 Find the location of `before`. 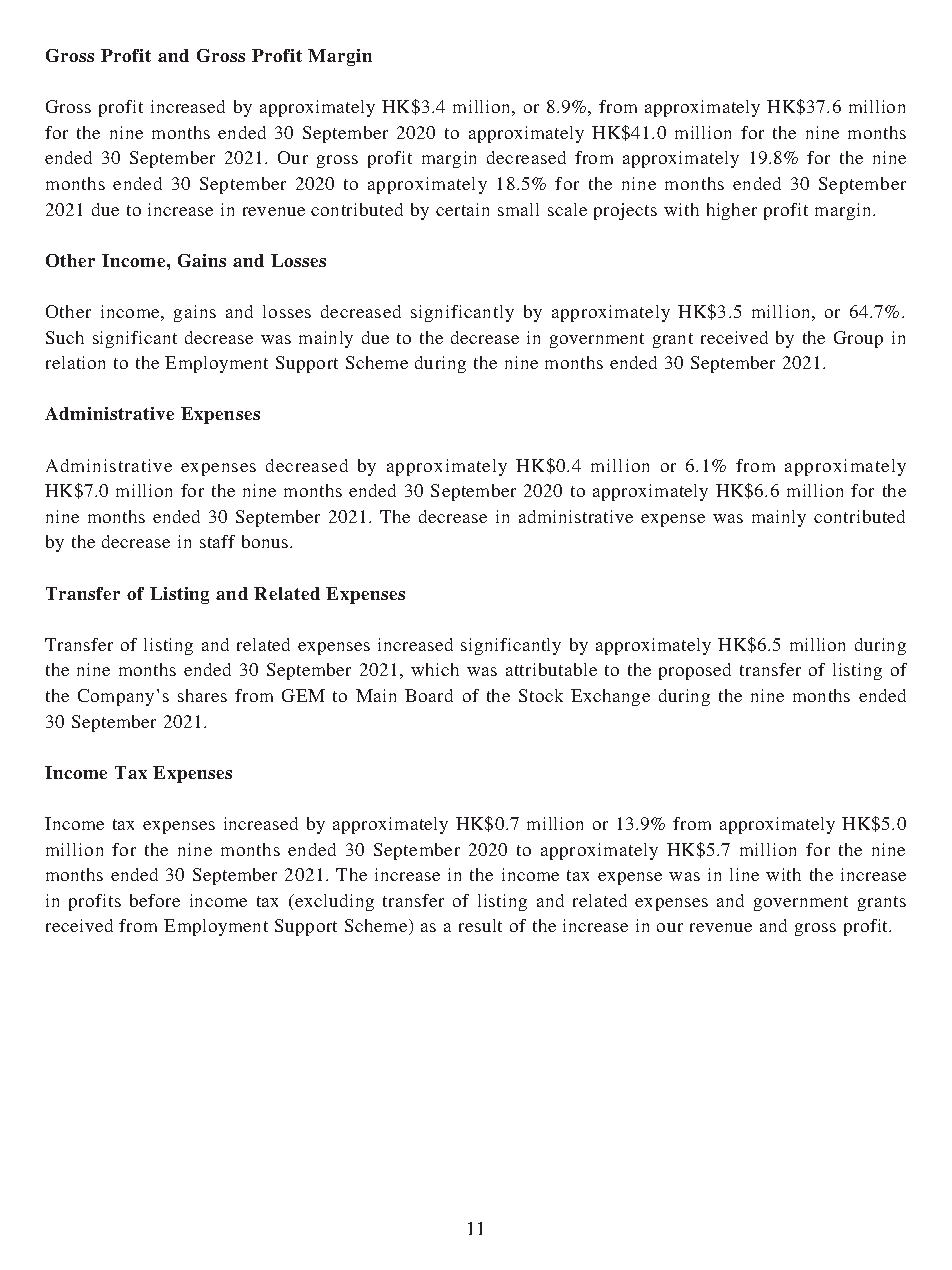

before is located at coordinates (155, 900).
